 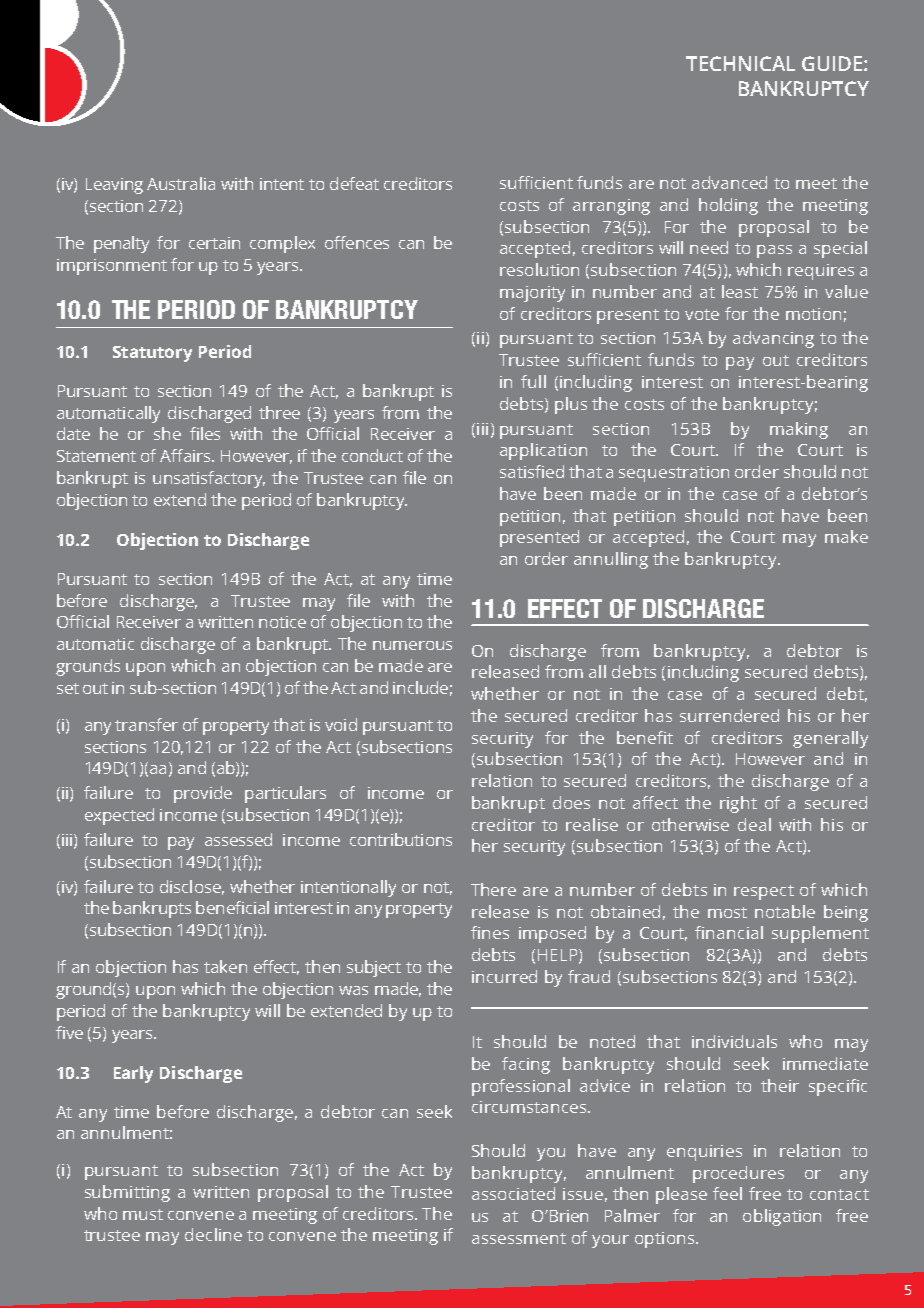 What do you see at coordinates (354, 183) in the screenshot?
I see `defeat` at bounding box center [354, 183].
